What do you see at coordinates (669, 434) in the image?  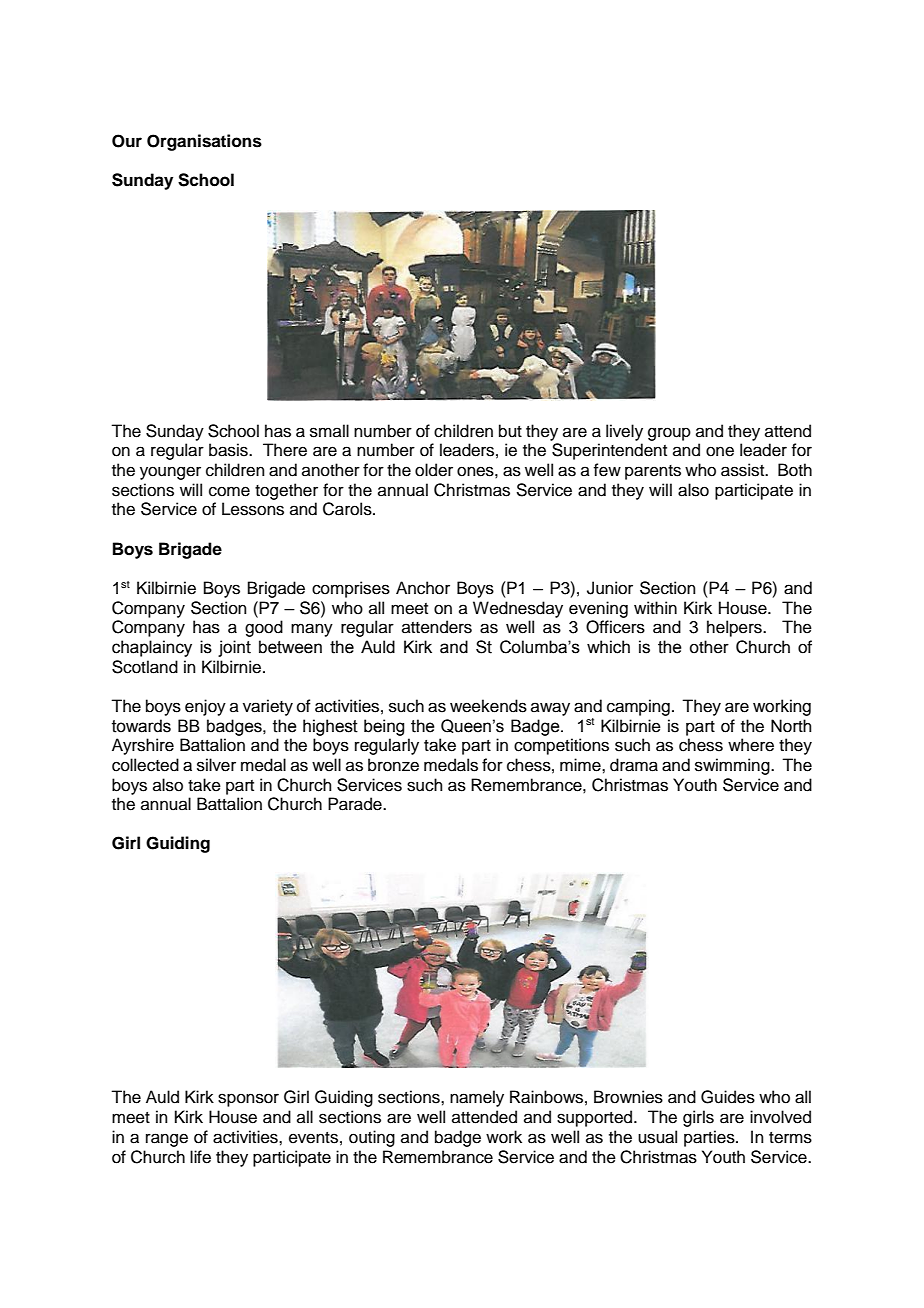 I see `group` at bounding box center [669, 434].
